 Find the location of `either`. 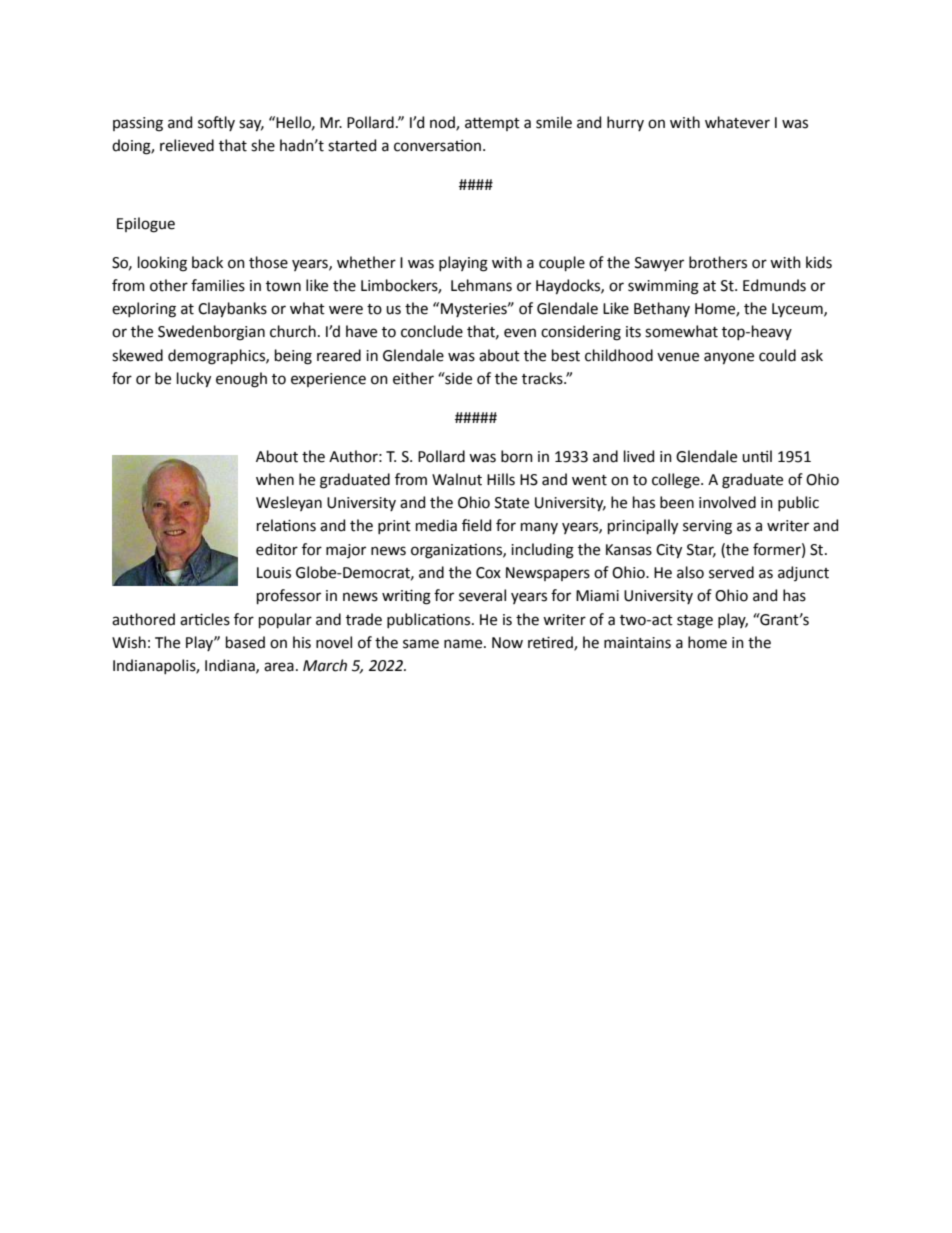

either is located at coordinates (413, 378).
